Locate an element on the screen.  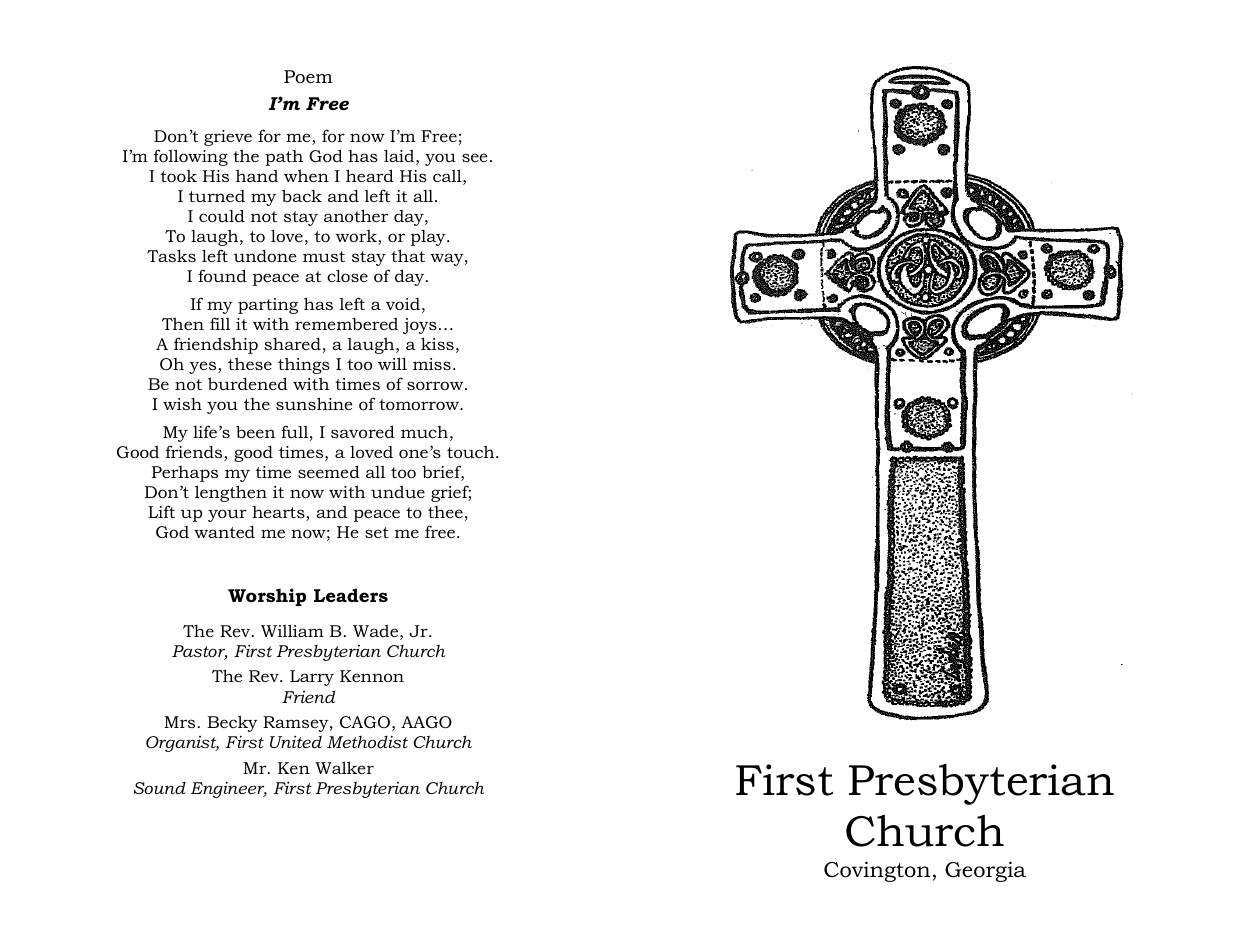
parting is located at coordinates (268, 306).
